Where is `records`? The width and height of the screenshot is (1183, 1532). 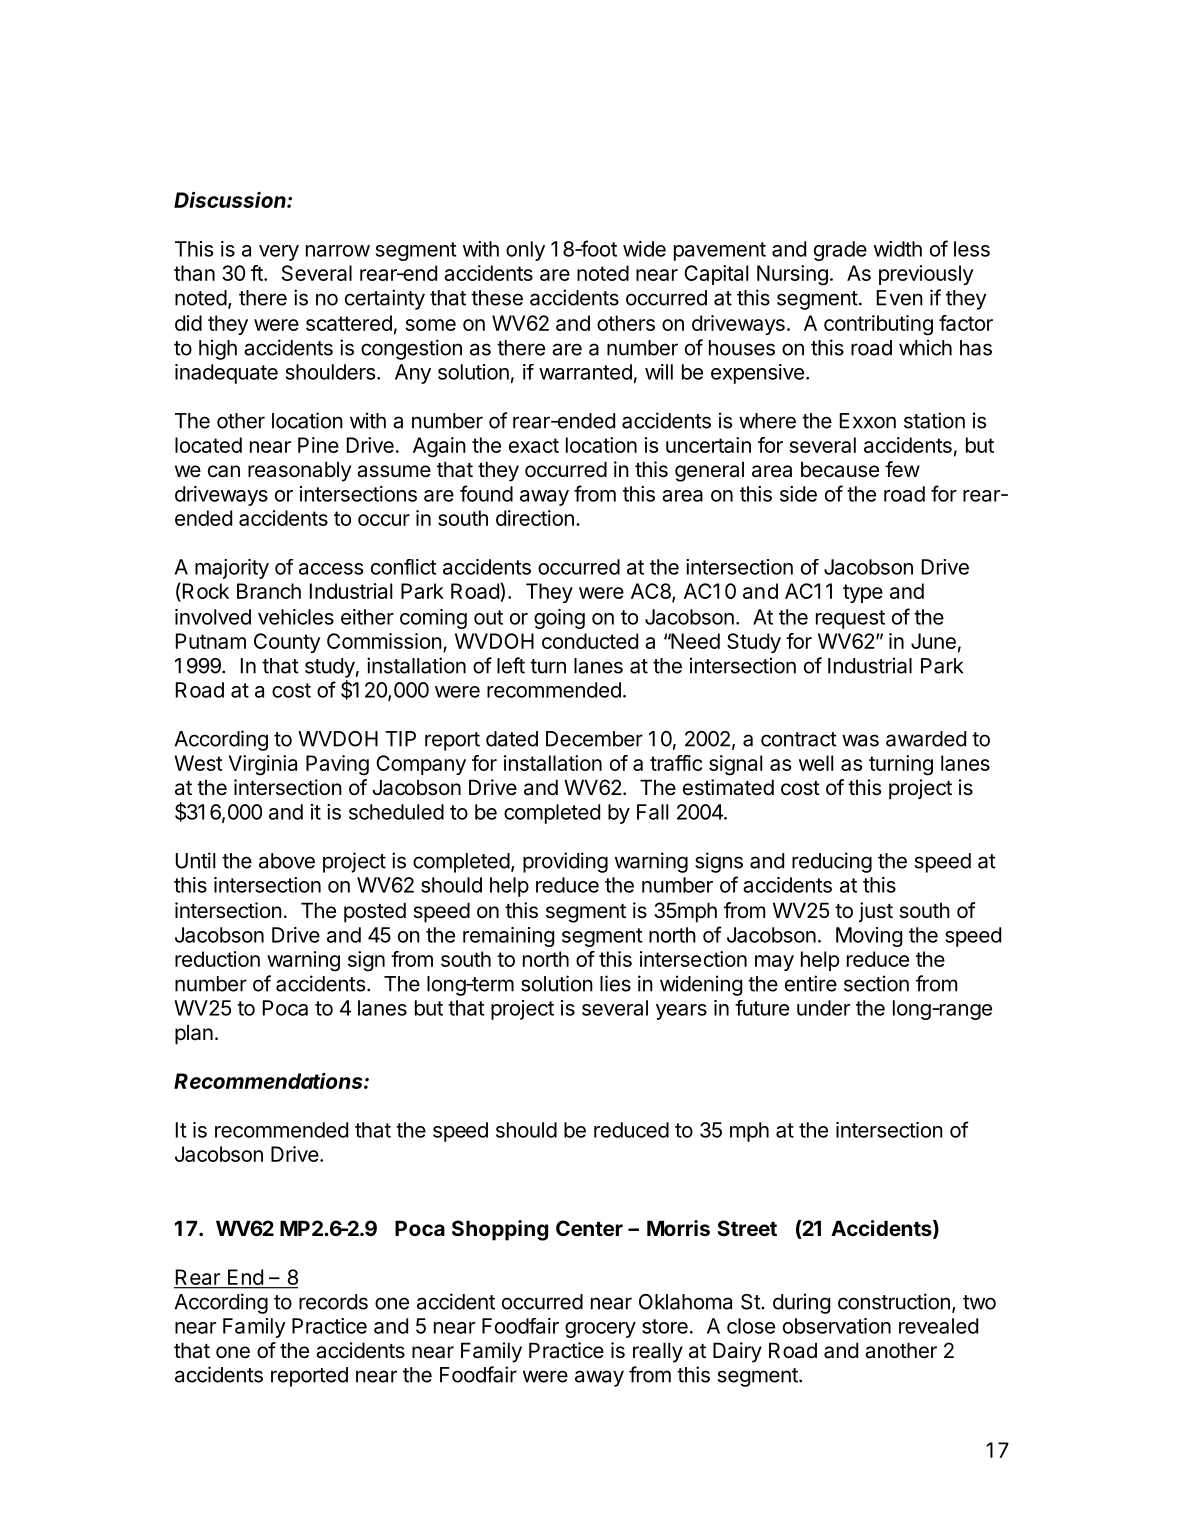 records is located at coordinates (333, 1302).
